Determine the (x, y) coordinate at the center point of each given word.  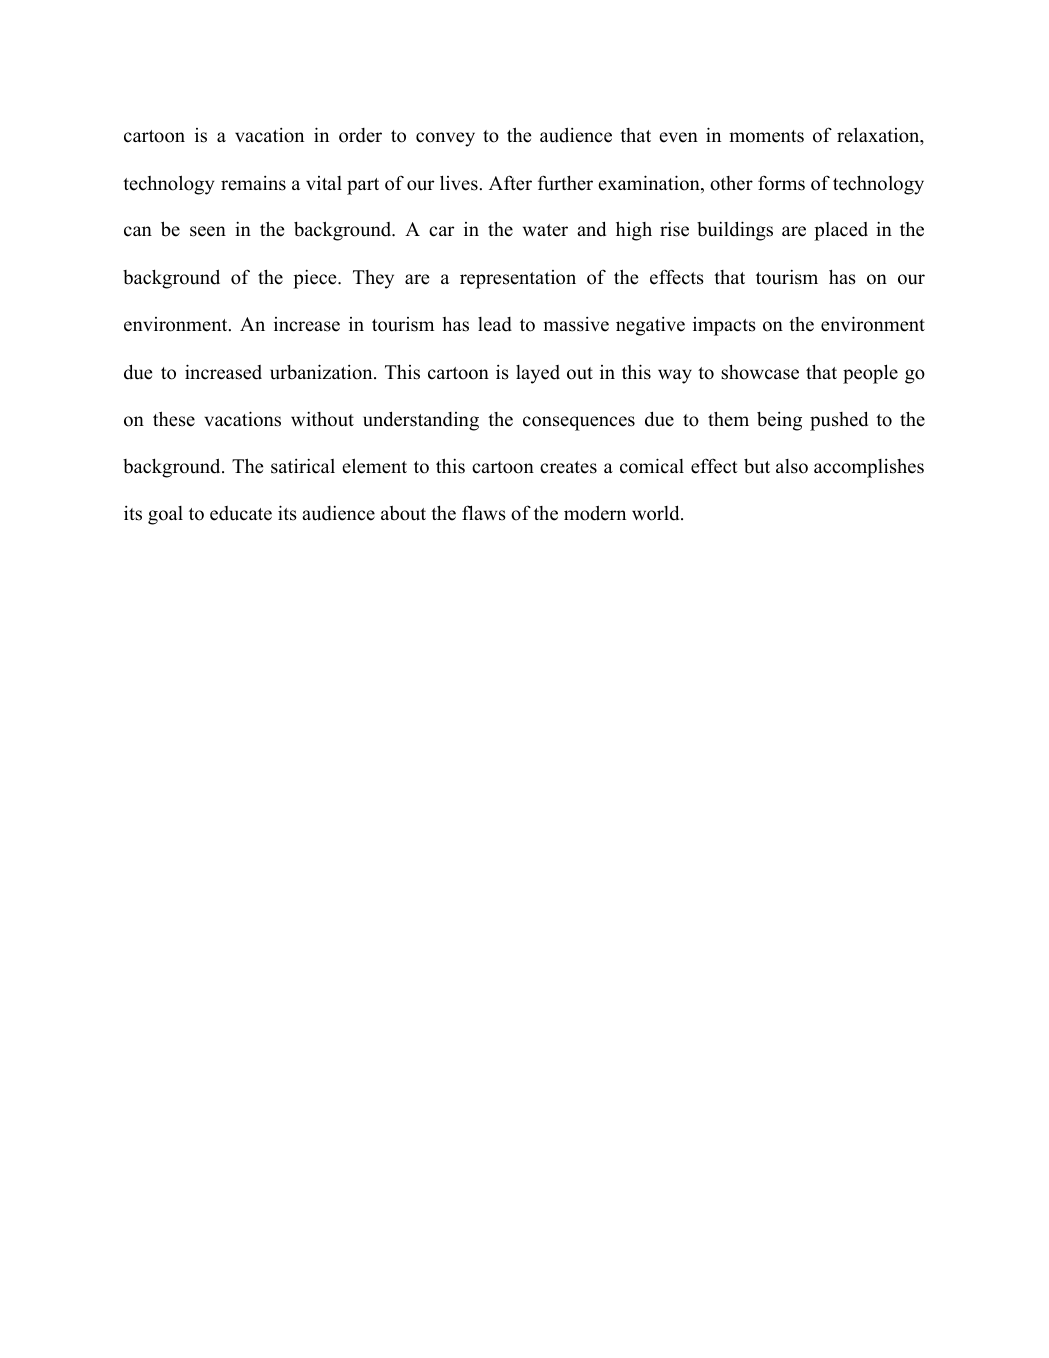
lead (495, 324)
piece (316, 279)
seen (208, 231)
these (174, 419)
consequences (579, 423)
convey (445, 139)
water (545, 230)
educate (241, 513)
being (779, 421)
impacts (724, 326)
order (360, 135)
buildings (735, 231)
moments (766, 136)
